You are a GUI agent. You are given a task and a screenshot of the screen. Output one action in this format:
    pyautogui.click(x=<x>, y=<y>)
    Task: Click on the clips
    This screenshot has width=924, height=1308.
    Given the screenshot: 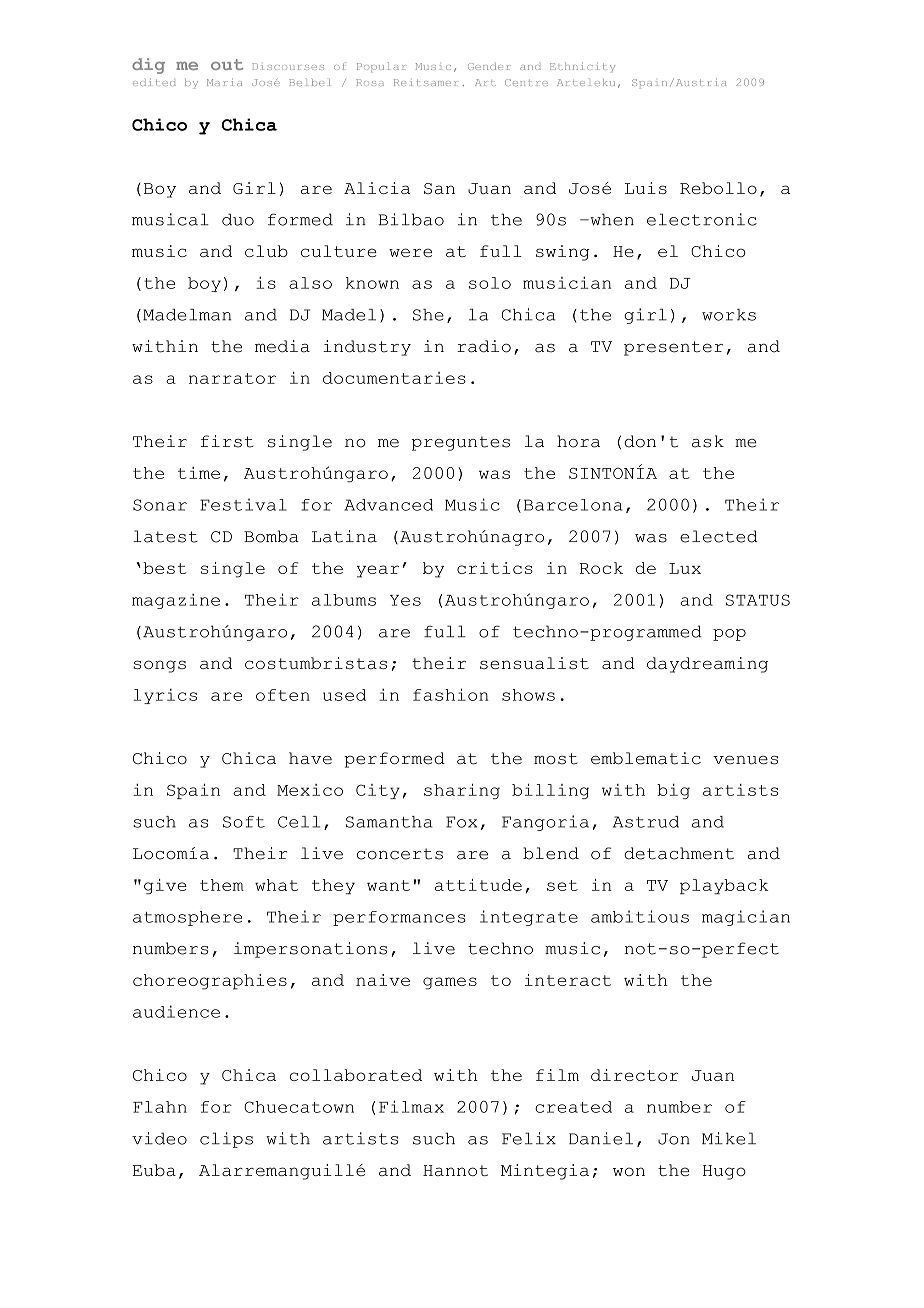 What is the action you would take?
    pyautogui.click(x=226, y=1140)
